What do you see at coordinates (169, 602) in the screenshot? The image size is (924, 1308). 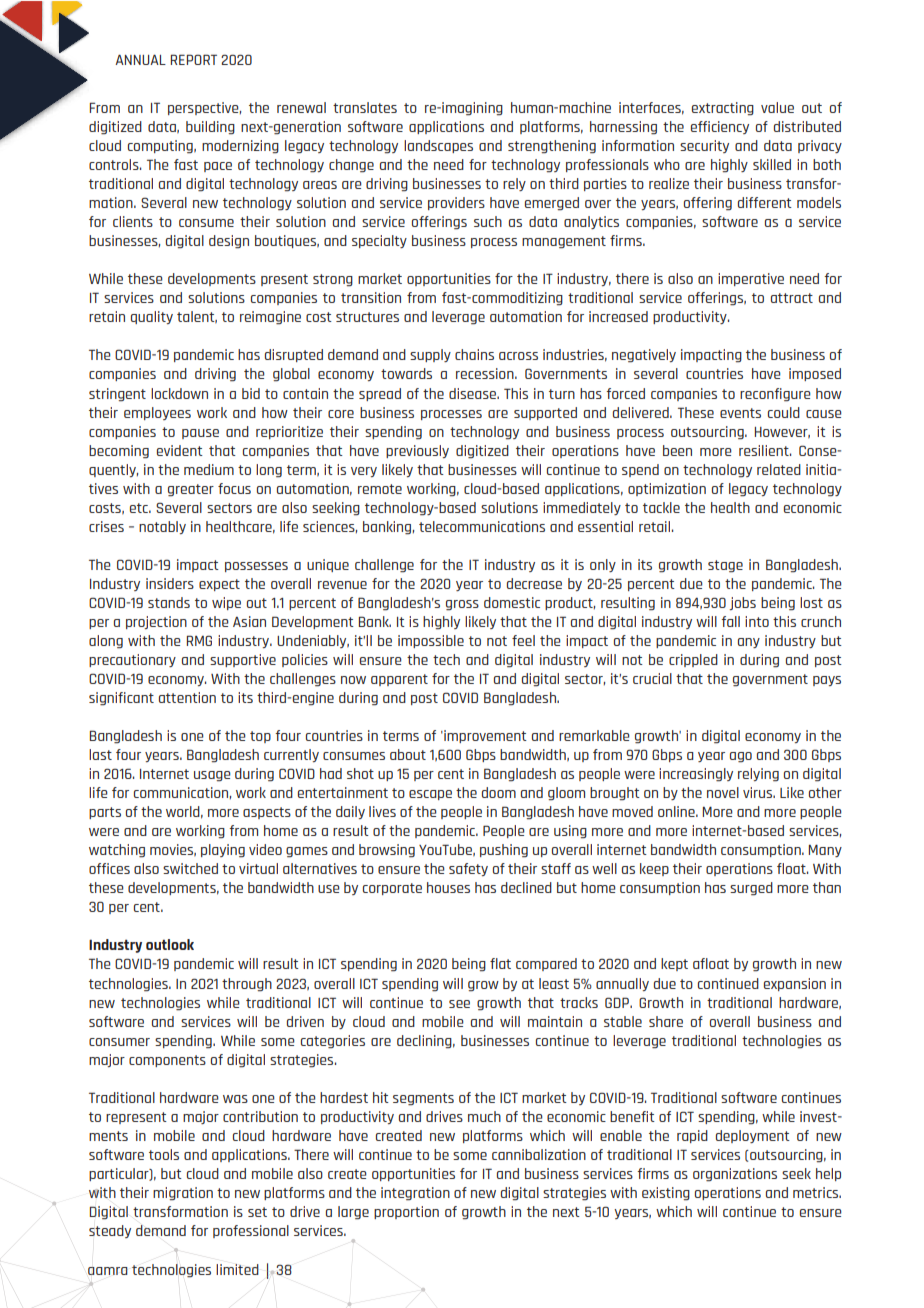 I see `stands` at bounding box center [169, 602].
